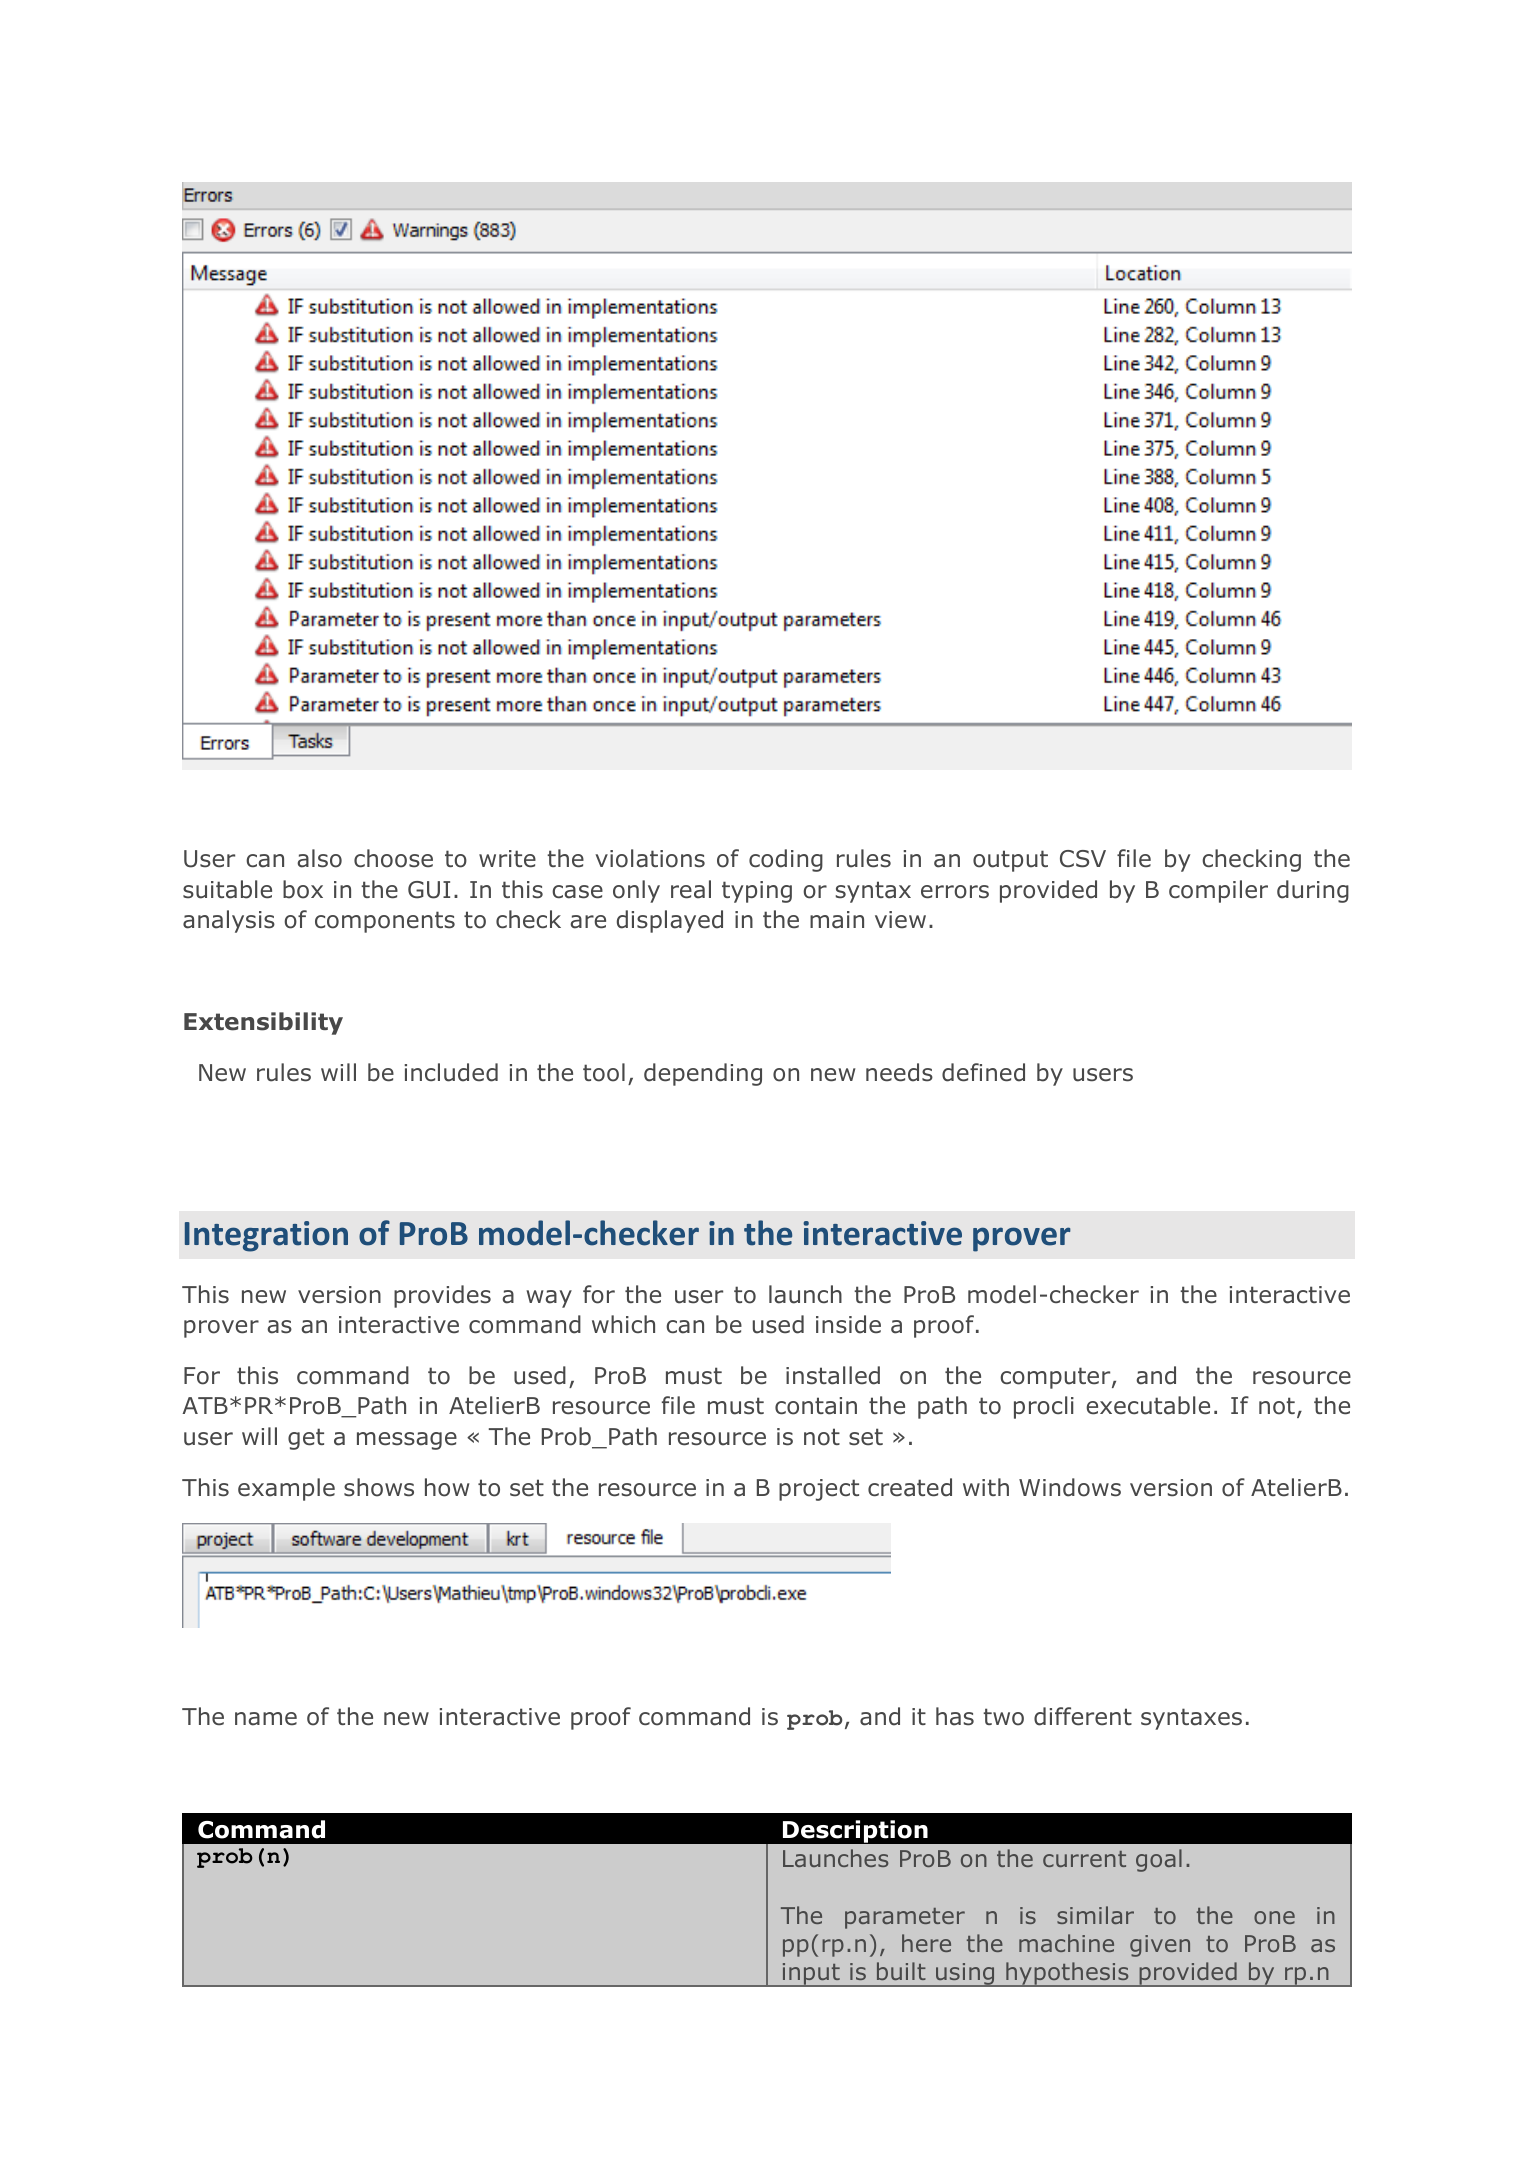 This screenshot has width=1534, height=2170. What do you see at coordinates (1148, 1405) in the screenshot?
I see `executable` at bounding box center [1148, 1405].
